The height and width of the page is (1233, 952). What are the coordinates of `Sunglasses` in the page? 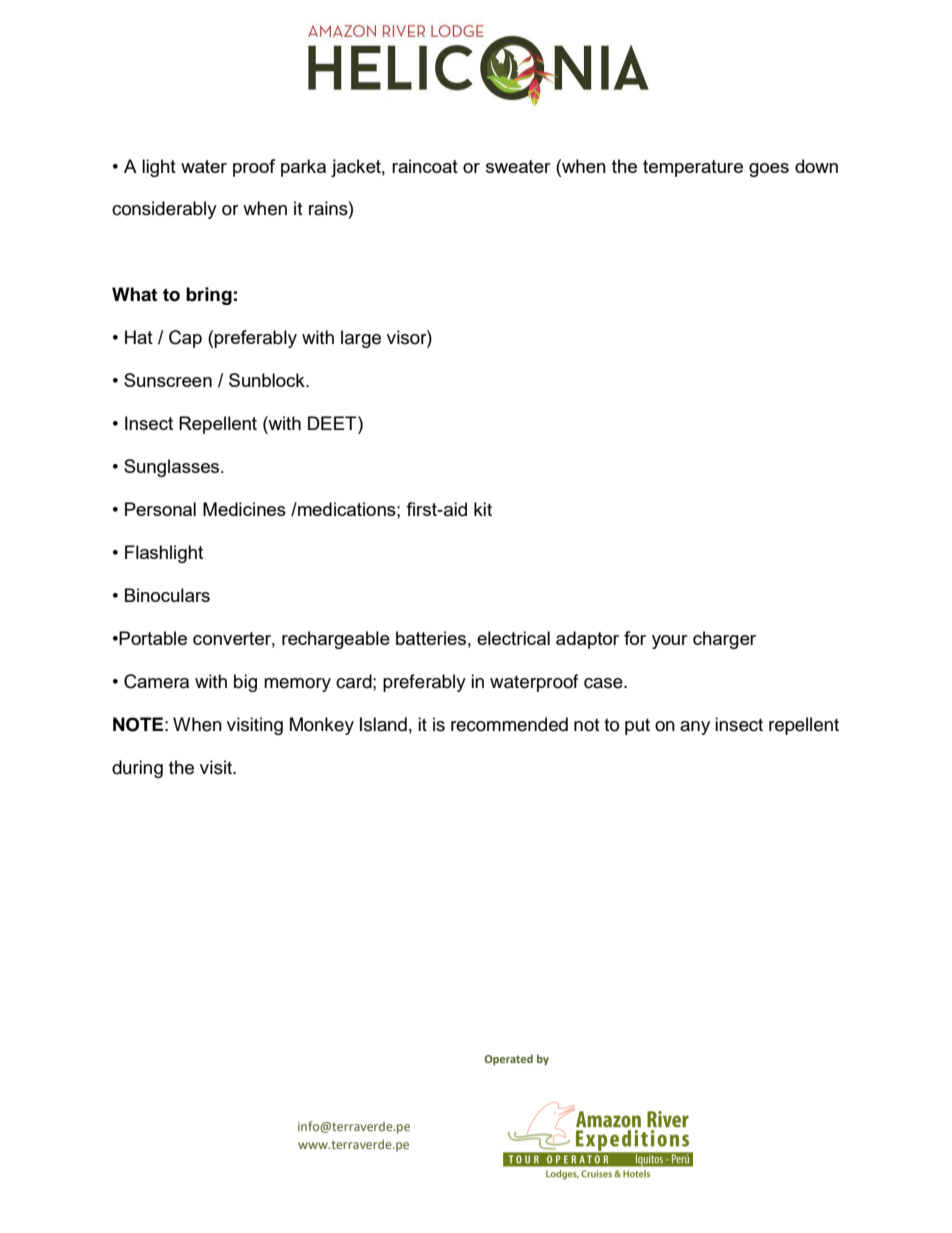 It's located at (173, 468).
